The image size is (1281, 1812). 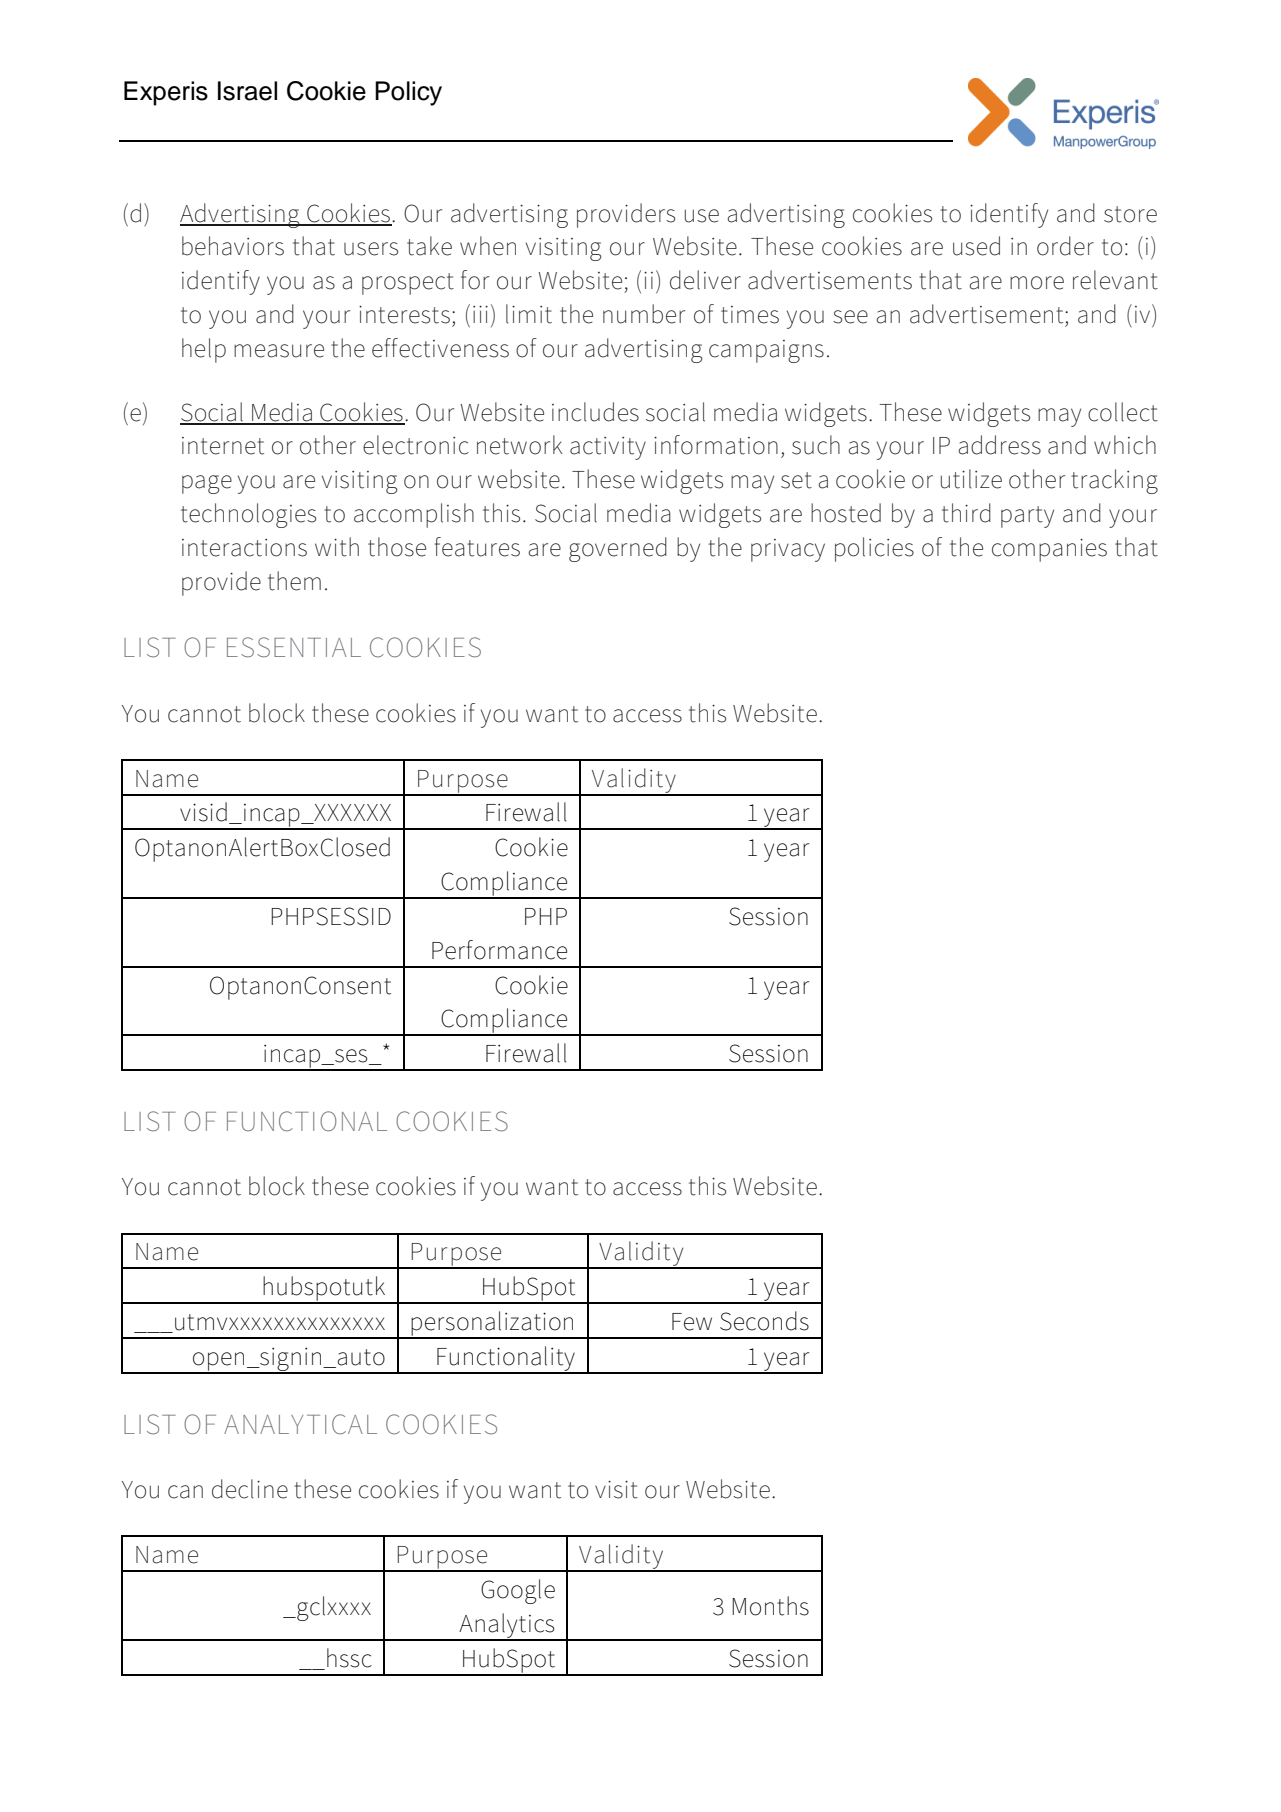 What do you see at coordinates (705, 280) in the image?
I see `deliver` at bounding box center [705, 280].
